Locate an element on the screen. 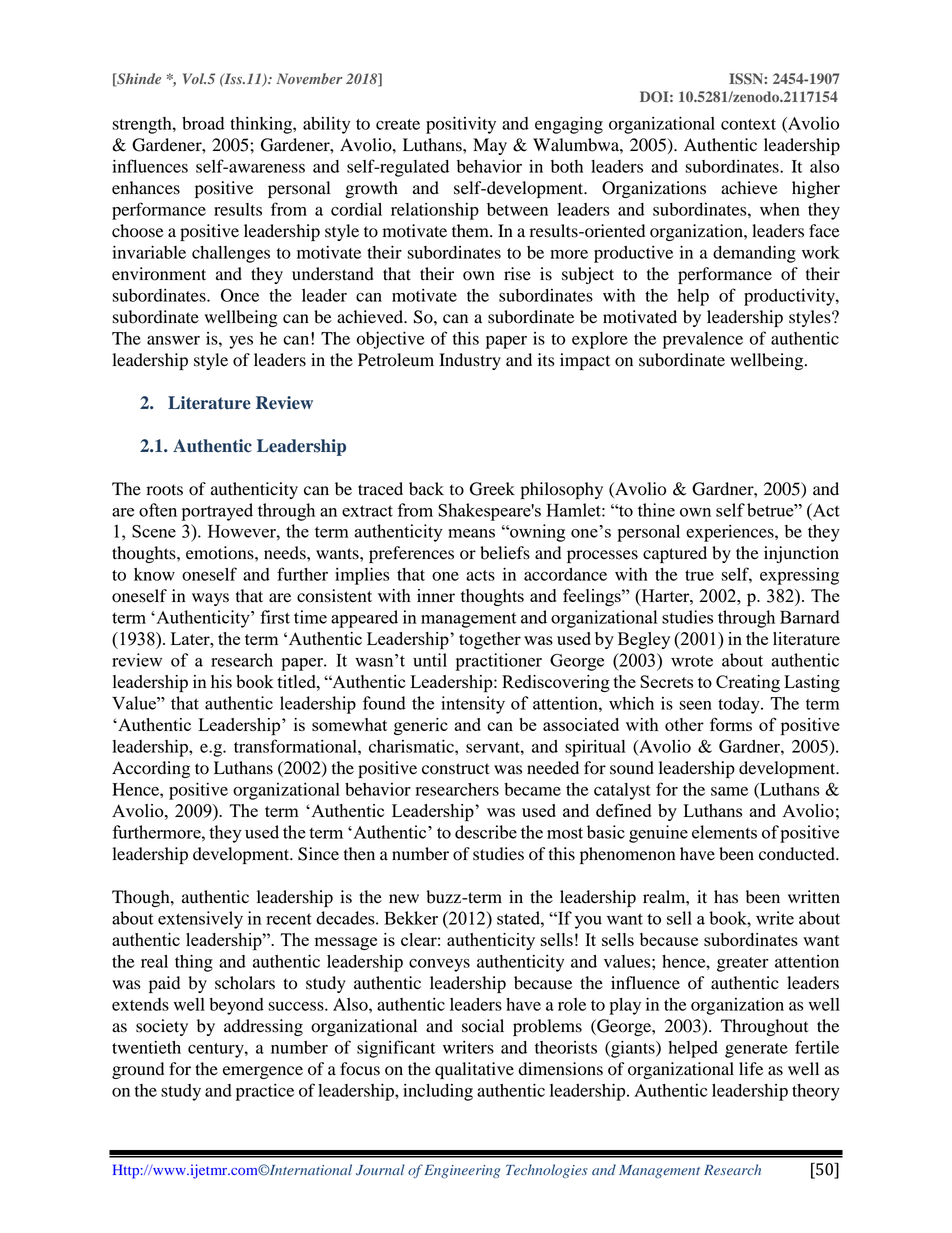  describe is located at coordinates (486, 832).
